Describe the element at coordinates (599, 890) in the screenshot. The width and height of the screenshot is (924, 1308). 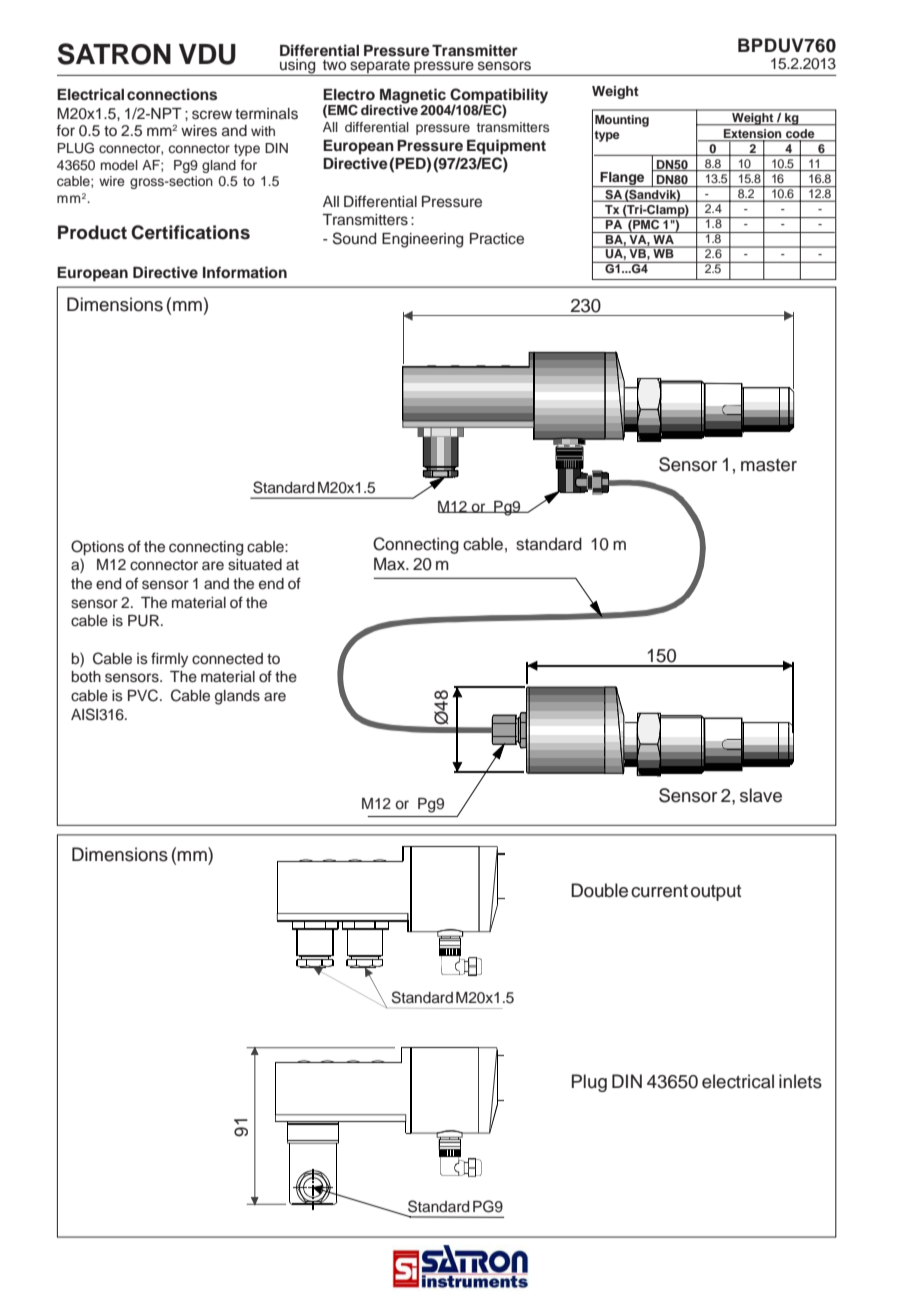
I see `Double` at that location.
